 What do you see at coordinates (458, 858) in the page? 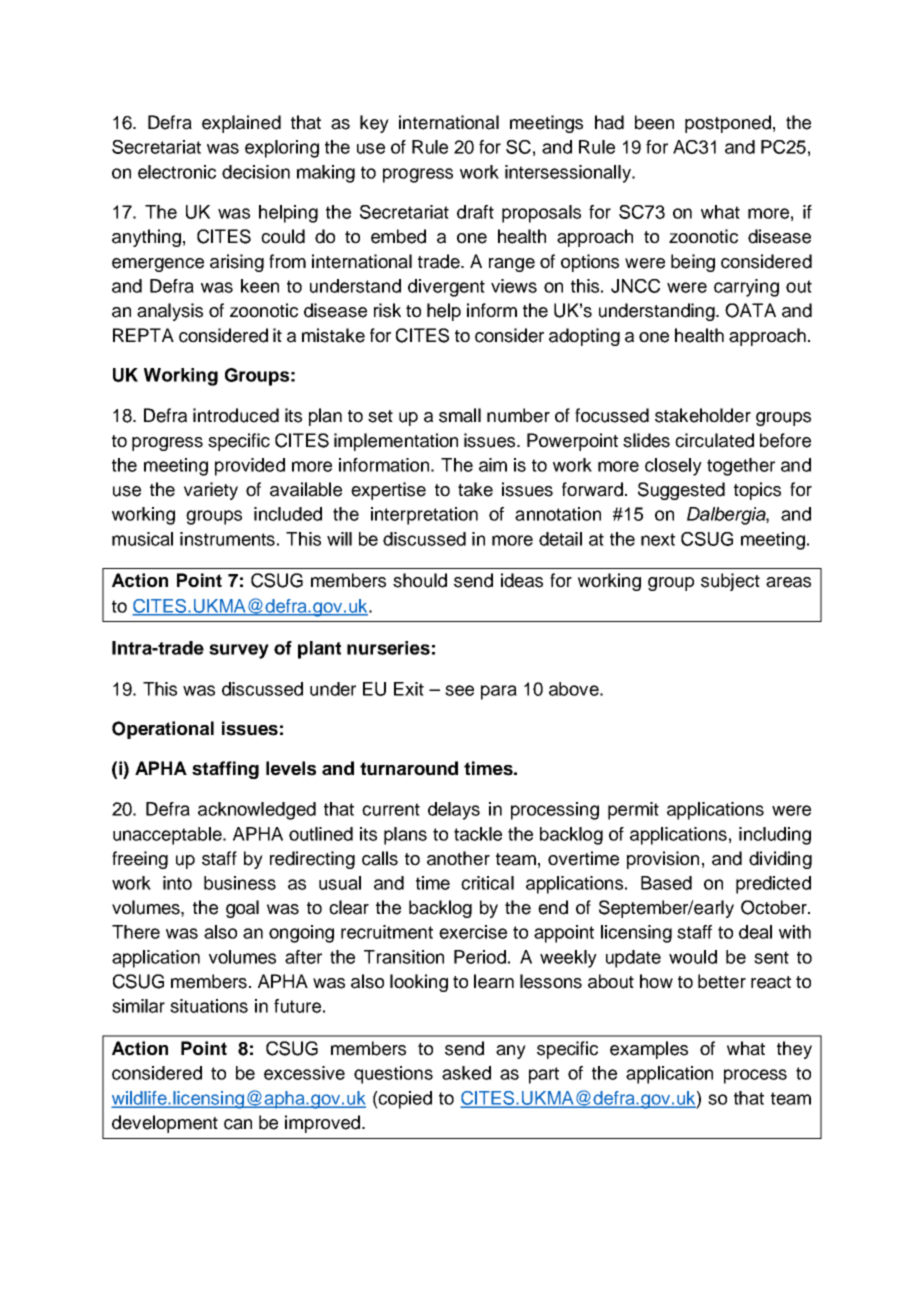
I see `another` at bounding box center [458, 858].
